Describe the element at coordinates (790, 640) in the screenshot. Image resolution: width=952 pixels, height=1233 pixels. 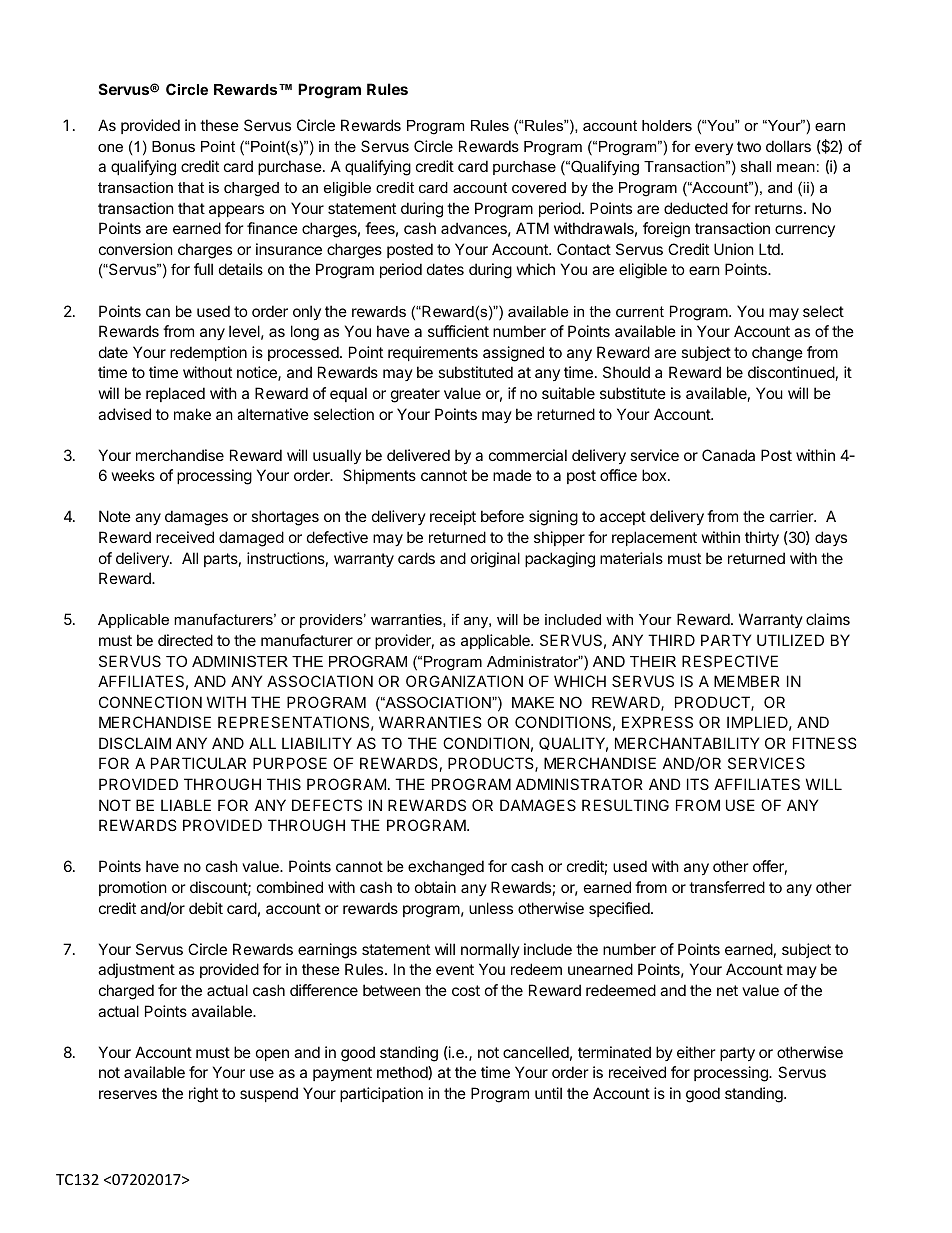
I see `UTILIZED` at that location.
